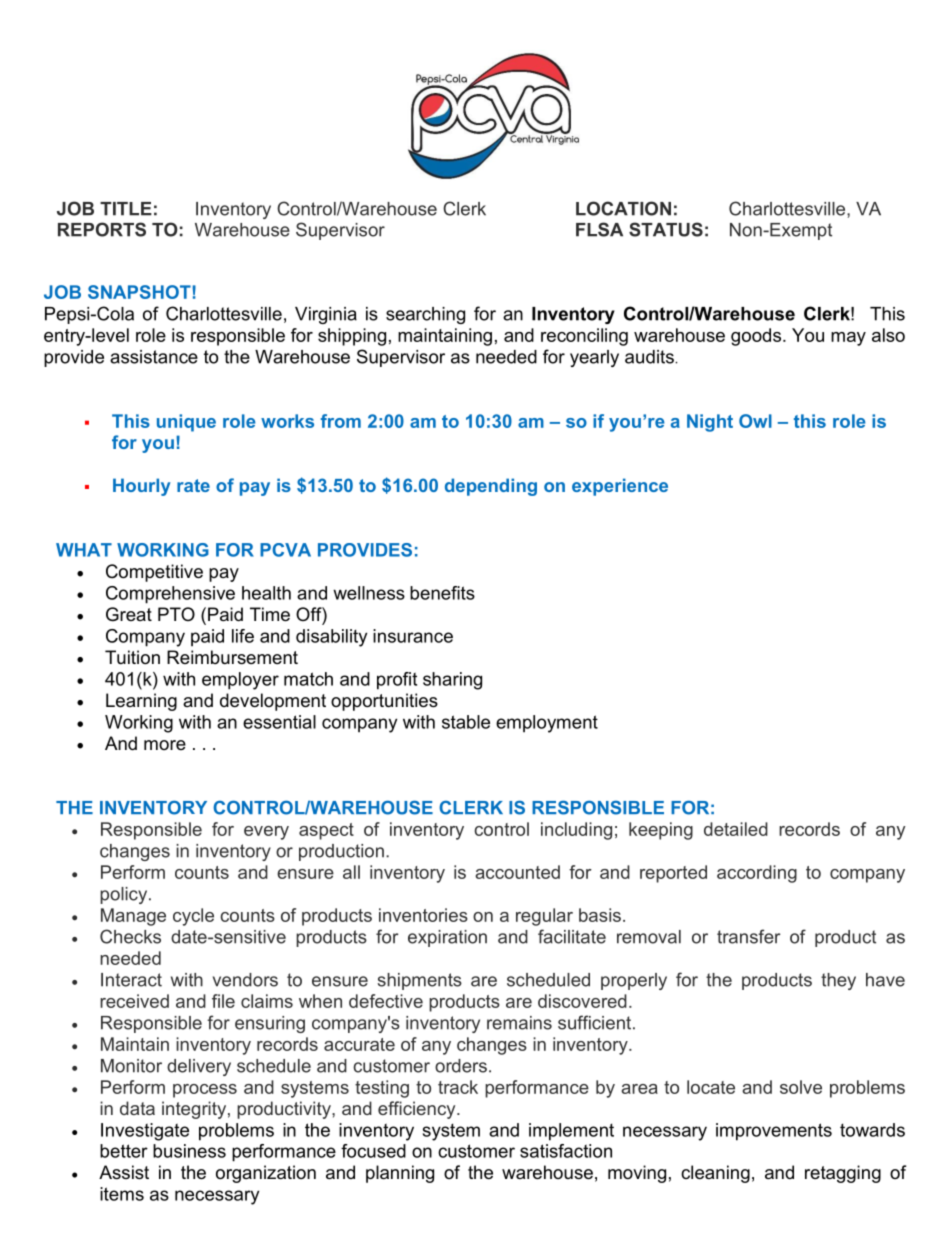 The width and height of the screenshot is (952, 1233). Describe the element at coordinates (666, 229) in the screenshot. I see `STATUS` at that location.
